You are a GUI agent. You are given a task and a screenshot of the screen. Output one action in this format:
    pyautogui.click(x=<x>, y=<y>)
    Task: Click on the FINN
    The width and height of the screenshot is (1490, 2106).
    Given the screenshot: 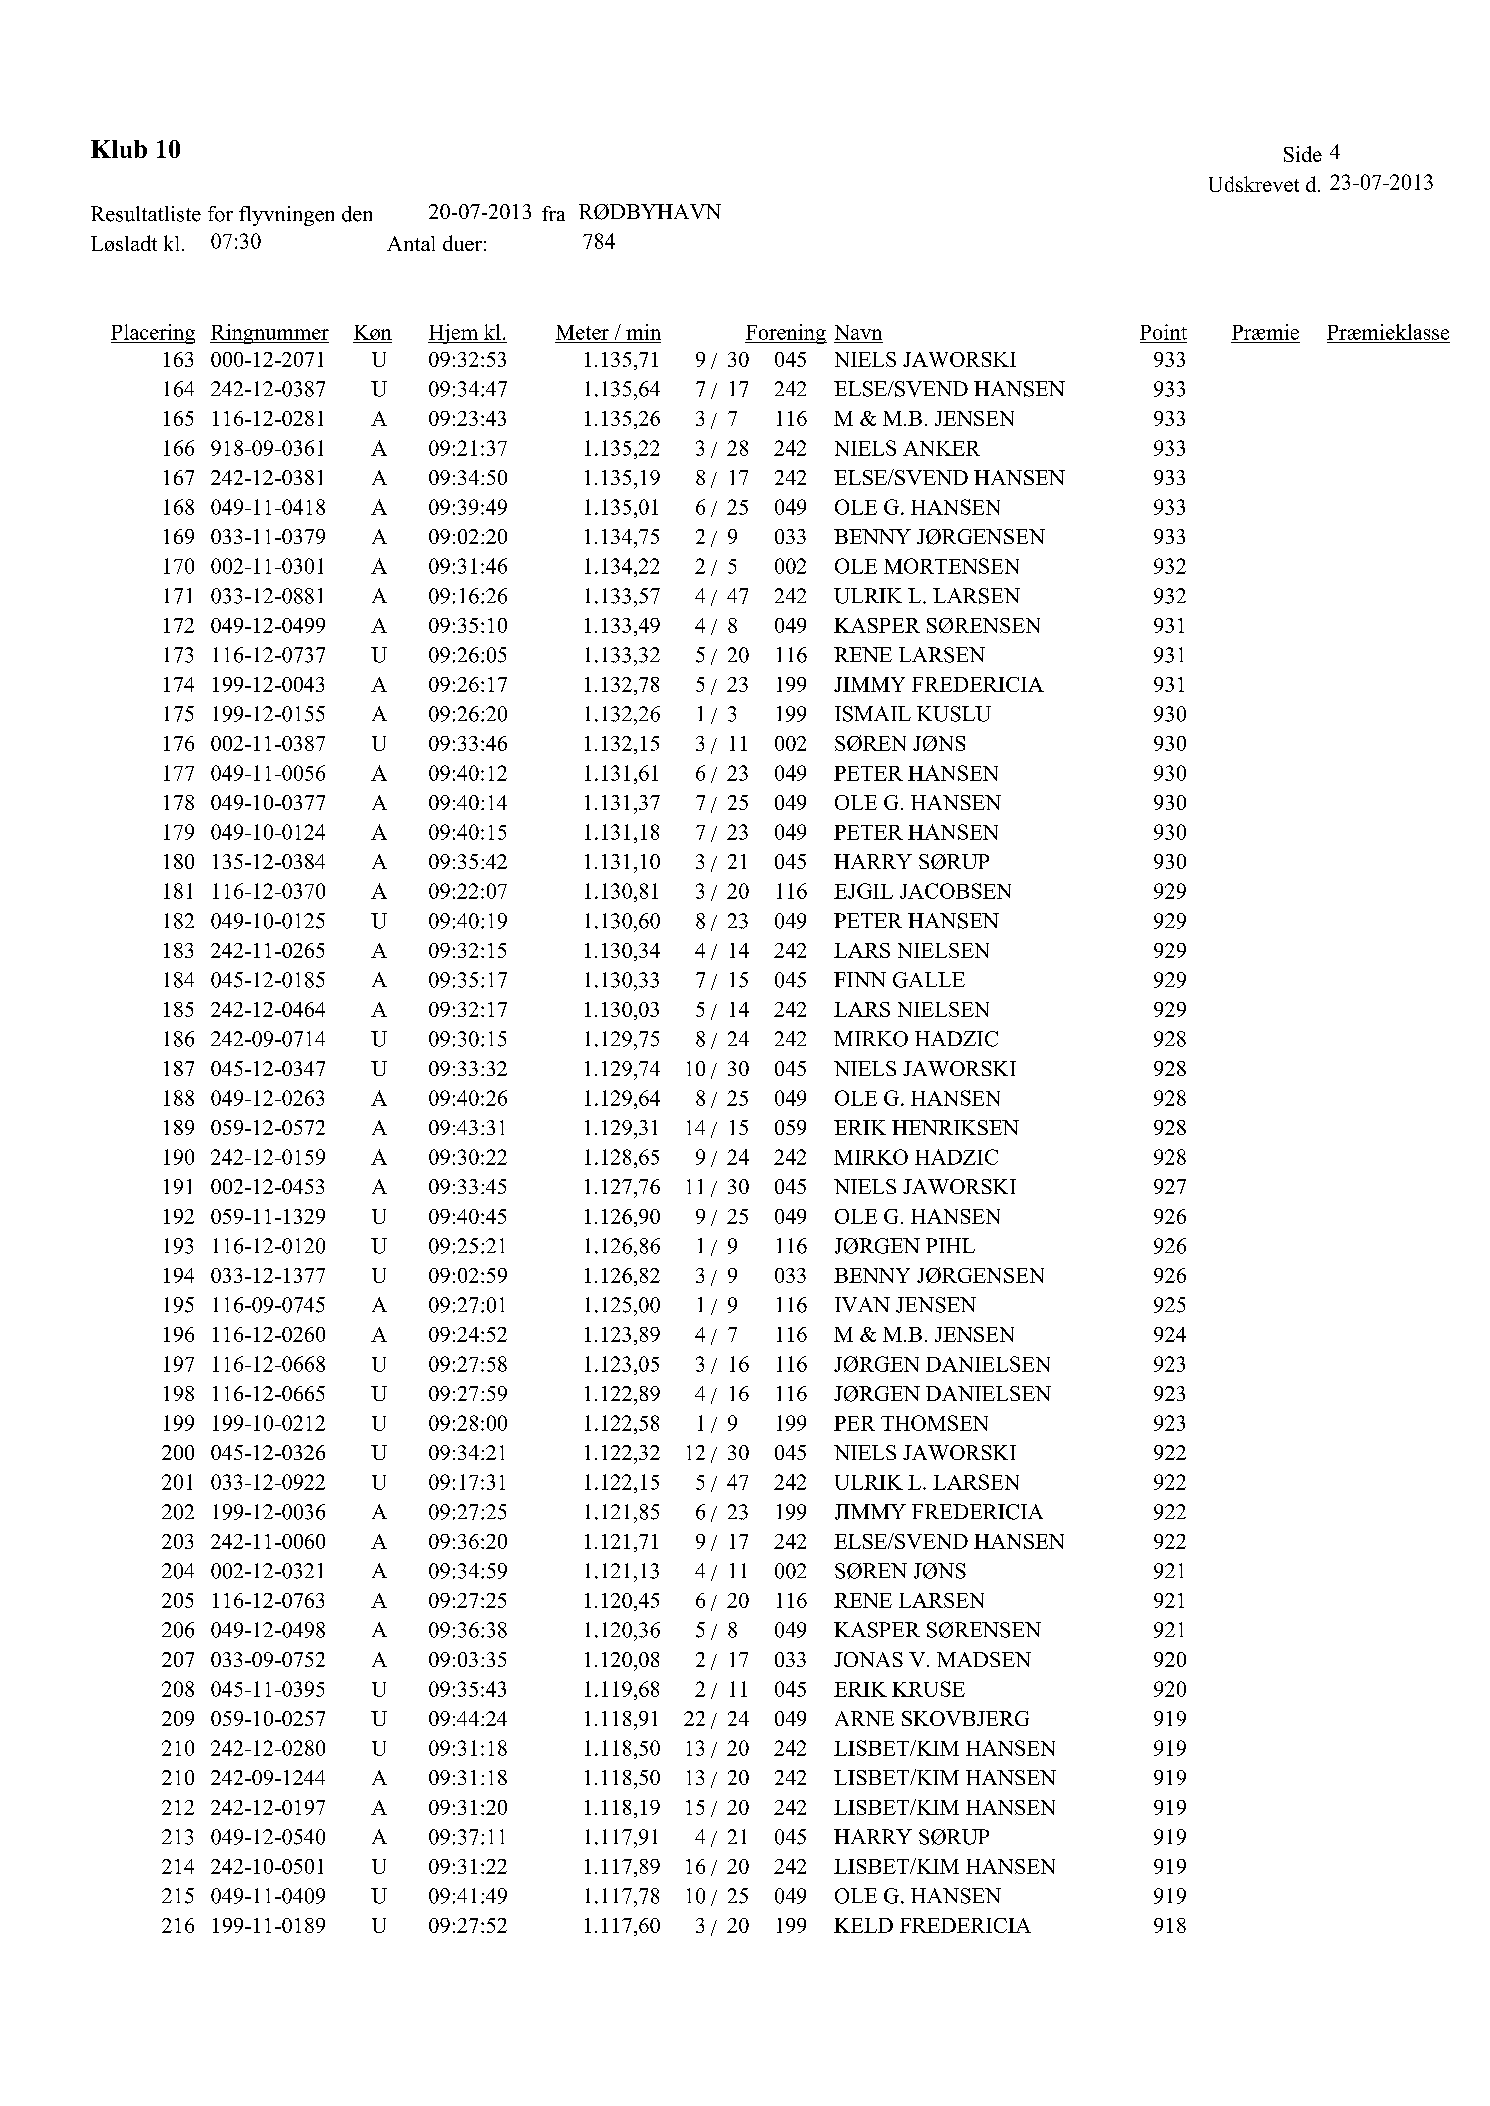 What is the action you would take?
    pyautogui.click(x=860, y=979)
